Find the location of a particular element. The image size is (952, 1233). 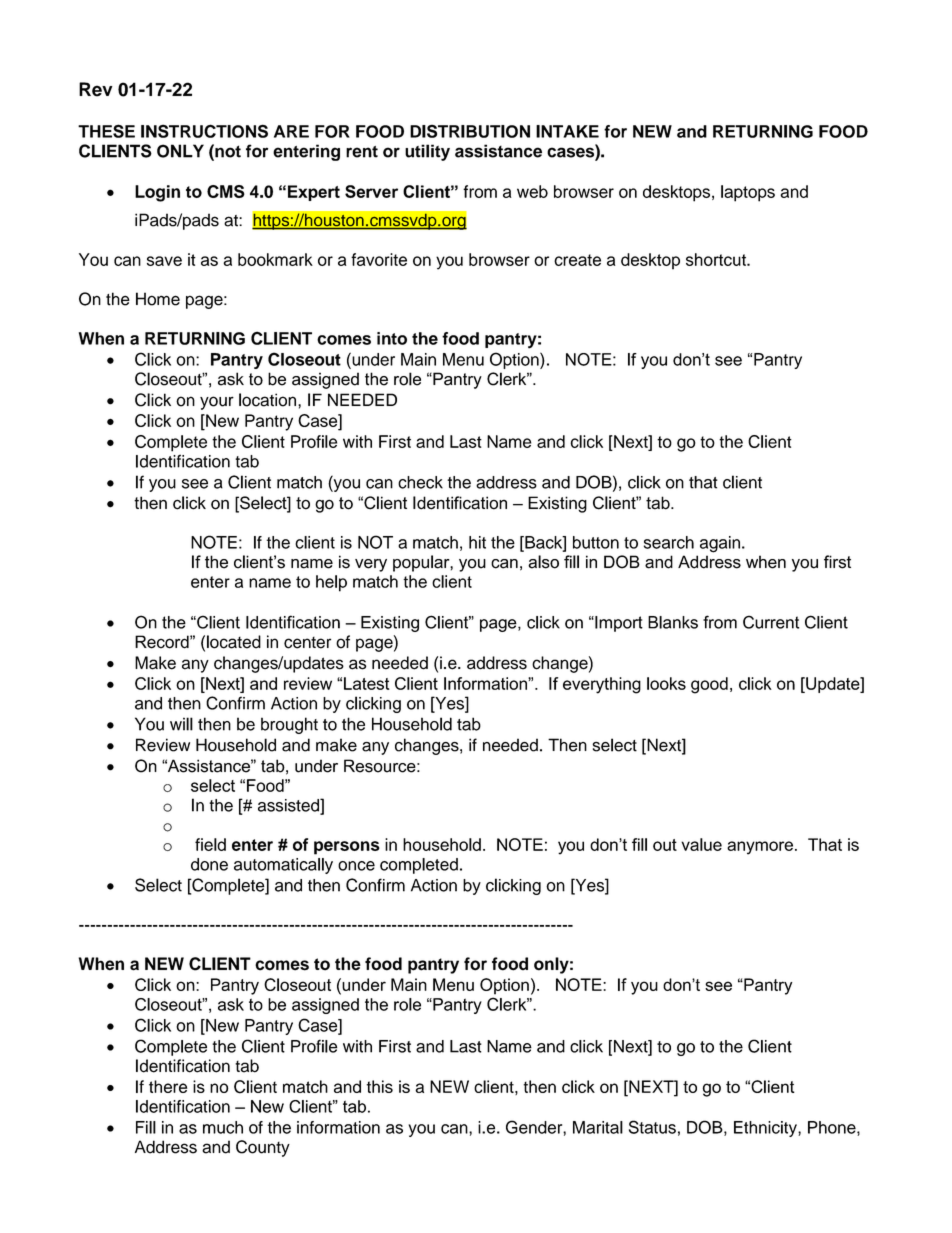

your is located at coordinates (217, 403).
